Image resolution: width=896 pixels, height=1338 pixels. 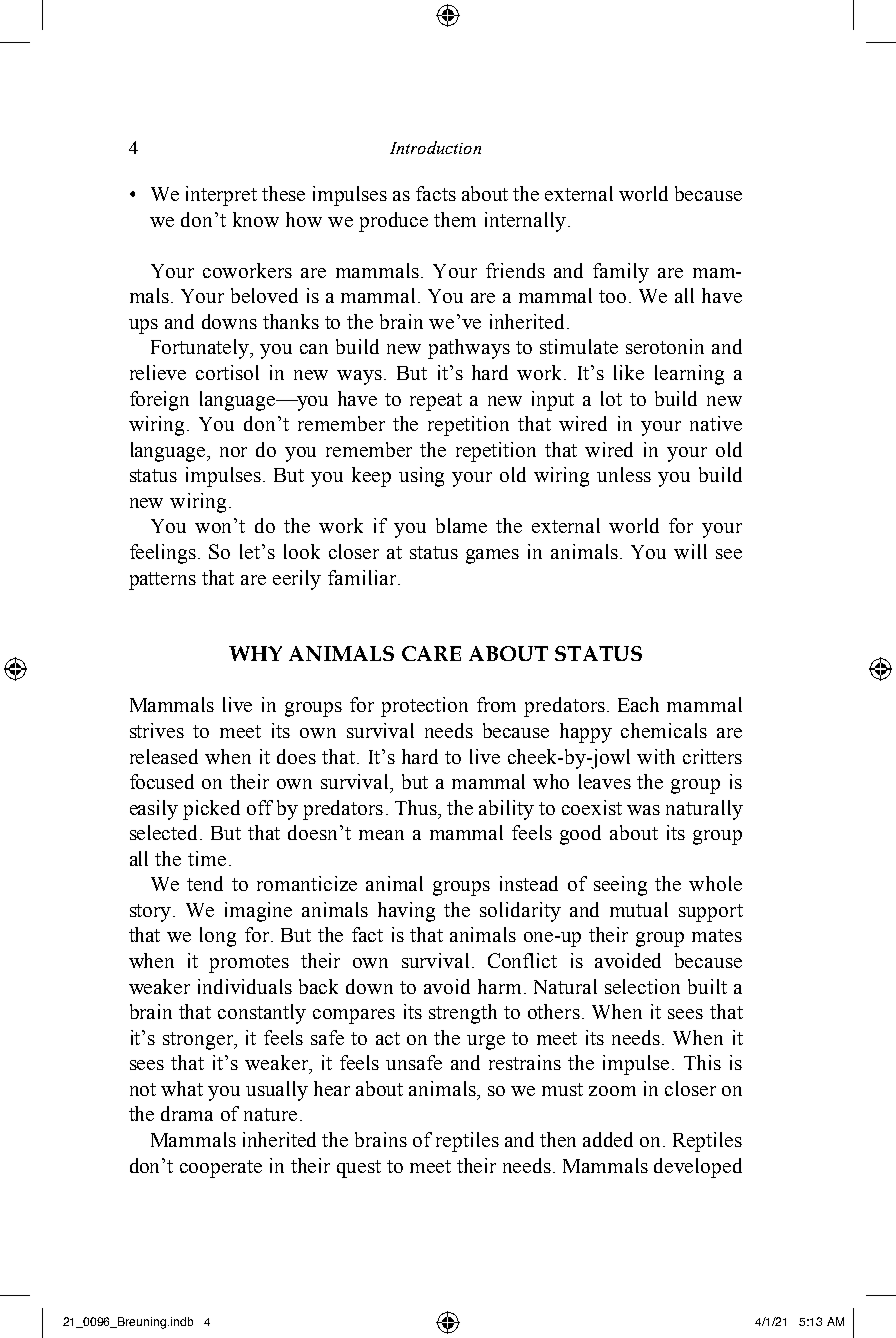 I want to click on CARE, so click(x=431, y=653).
